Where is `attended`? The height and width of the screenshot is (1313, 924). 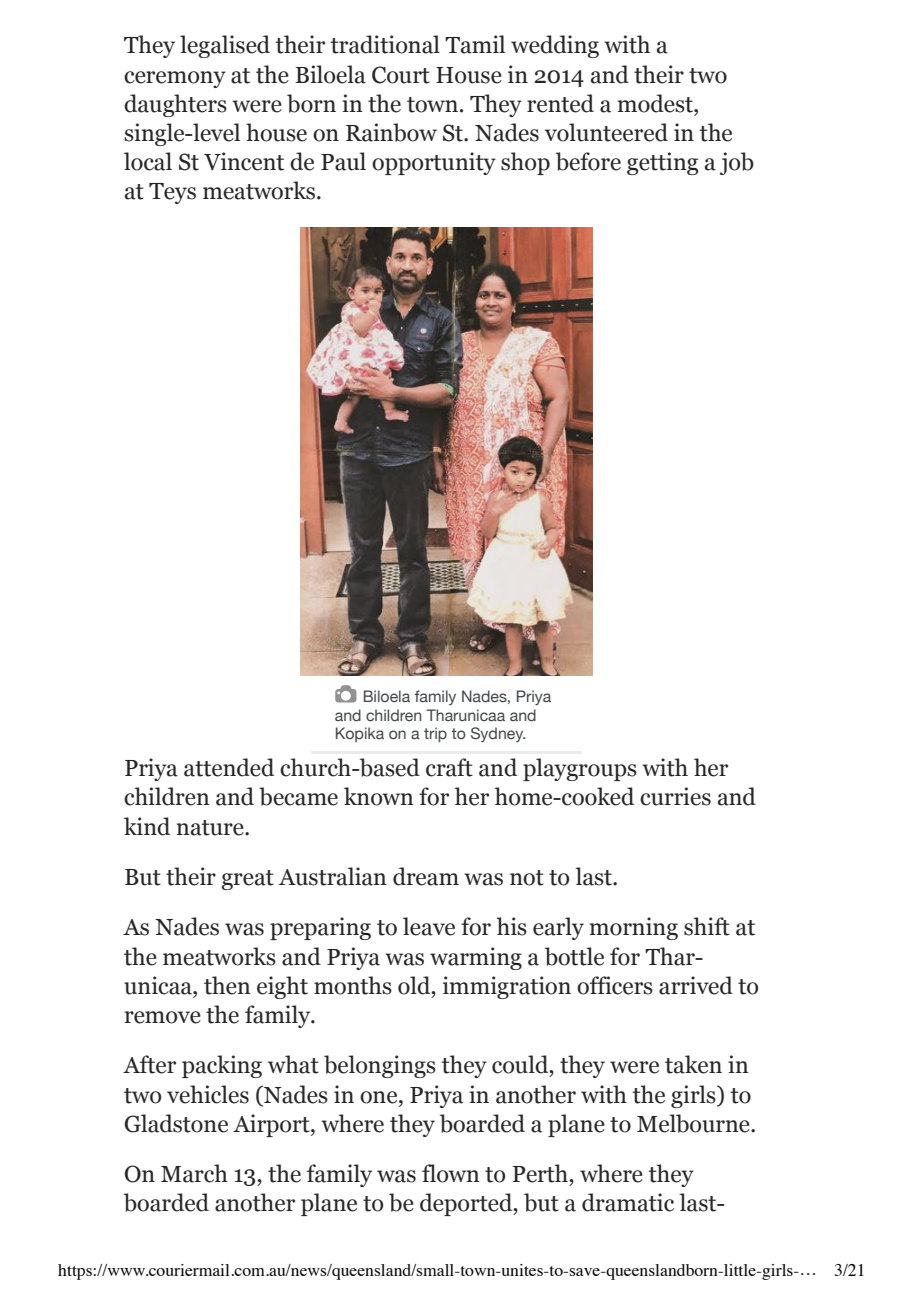 attended is located at coordinates (229, 767).
